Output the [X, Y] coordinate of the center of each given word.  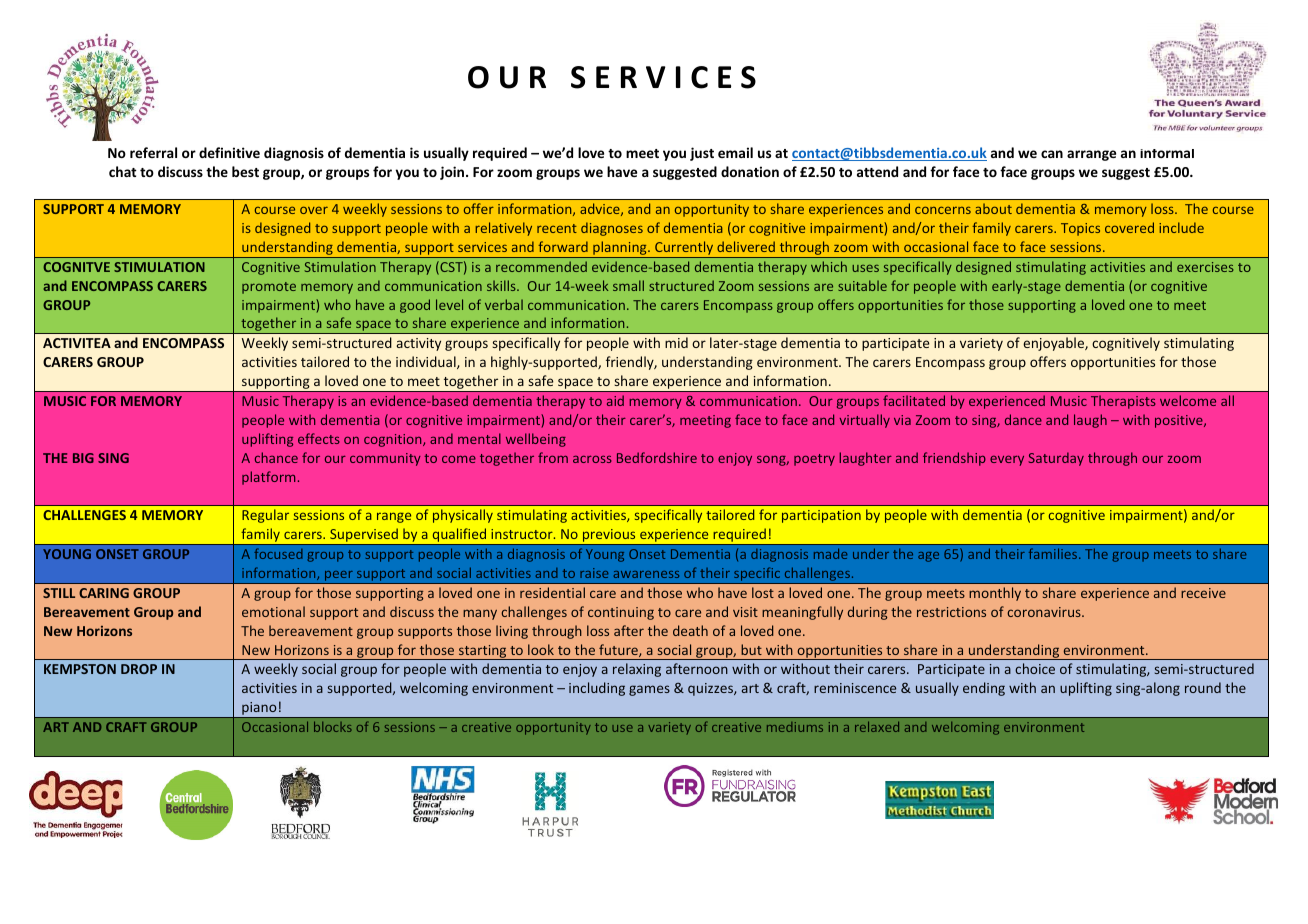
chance [276, 457]
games [649, 690]
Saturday [1056, 459]
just [702, 154]
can [1052, 154]
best [245, 171]
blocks [333, 726]
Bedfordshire [657, 457]
